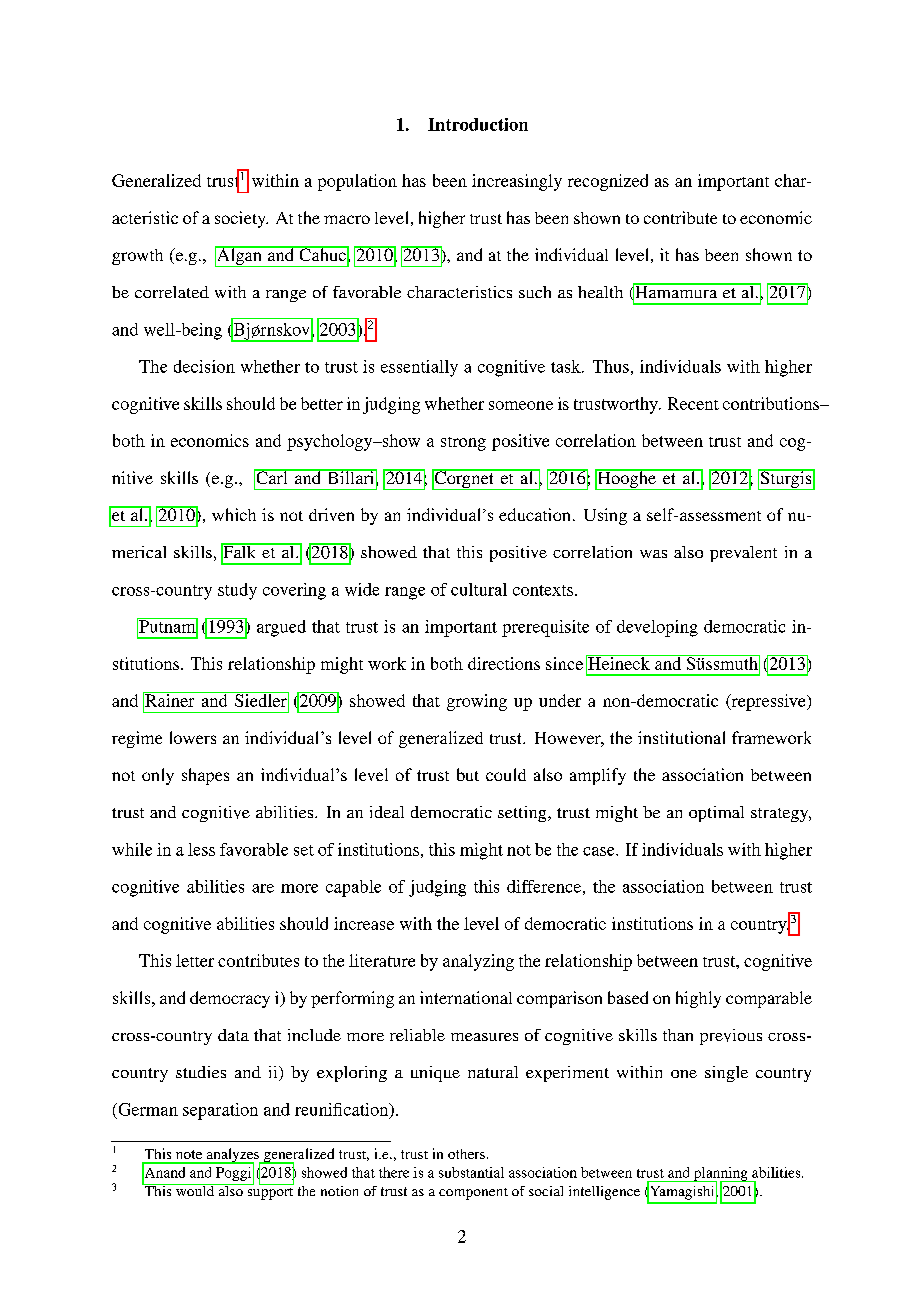 The height and width of the screenshot is (1308, 924). What do you see at coordinates (201, 849) in the screenshot?
I see `less` at bounding box center [201, 849].
